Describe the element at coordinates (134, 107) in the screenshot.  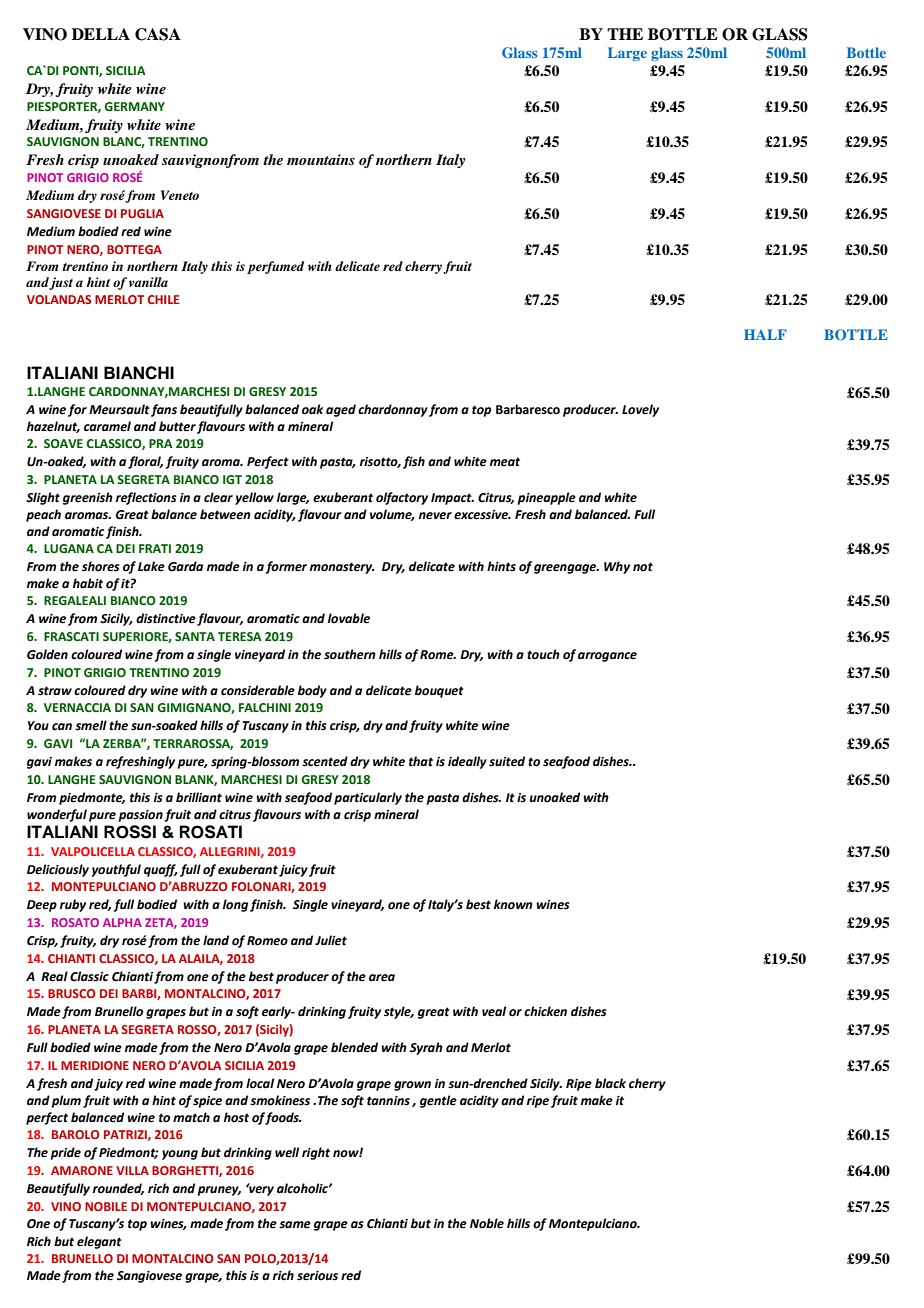
I see `GERMANY` at that location.
